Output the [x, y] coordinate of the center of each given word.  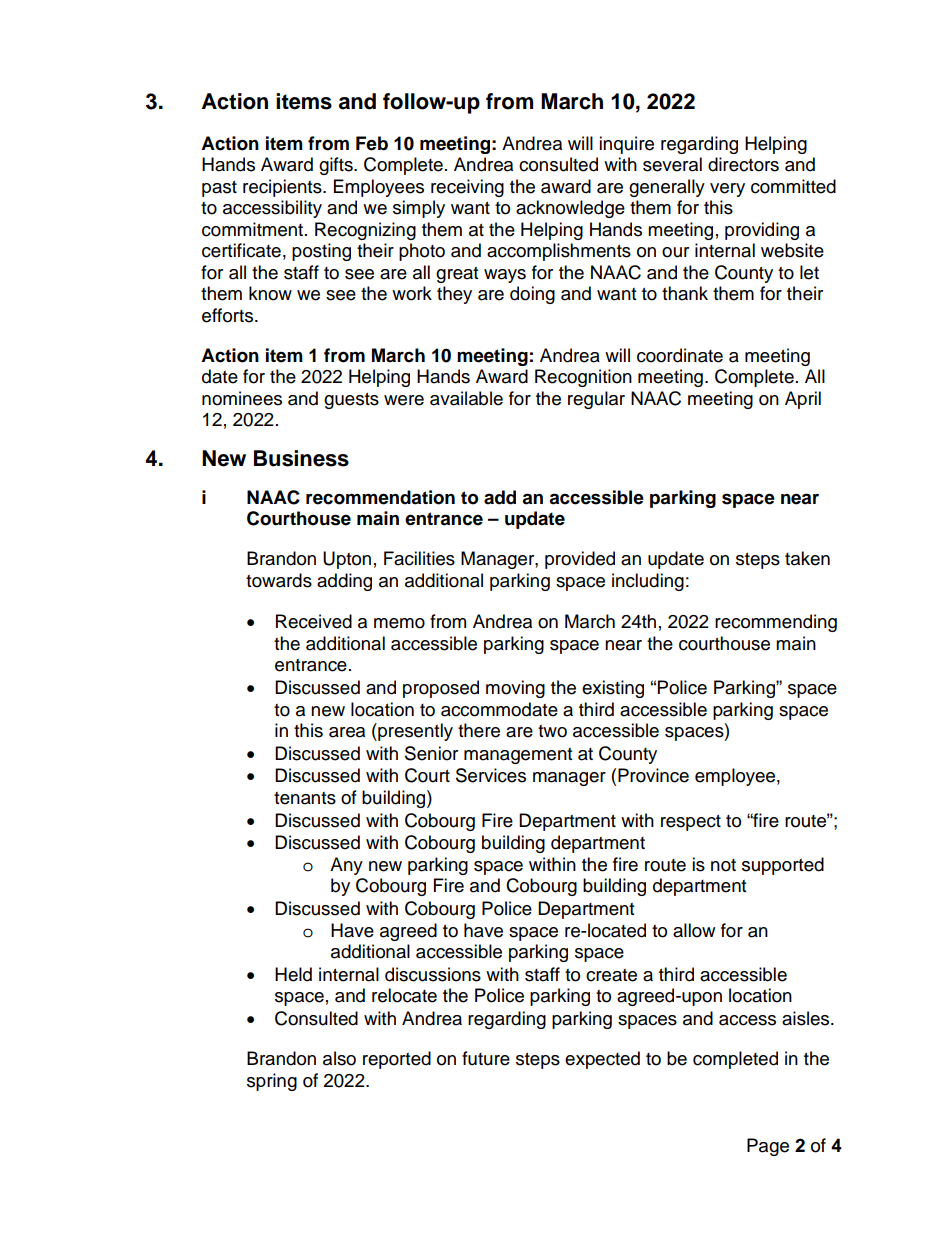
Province [653, 775]
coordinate [680, 355]
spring [272, 1082]
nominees [242, 398]
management [518, 756]
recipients [283, 188]
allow [694, 930]
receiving [467, 188]
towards [279, 580]
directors [743, 164]
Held [293, 974]
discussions [433, 974]
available [466, 398]
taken [807, 558]
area [347, 732]
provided [580, 560]
